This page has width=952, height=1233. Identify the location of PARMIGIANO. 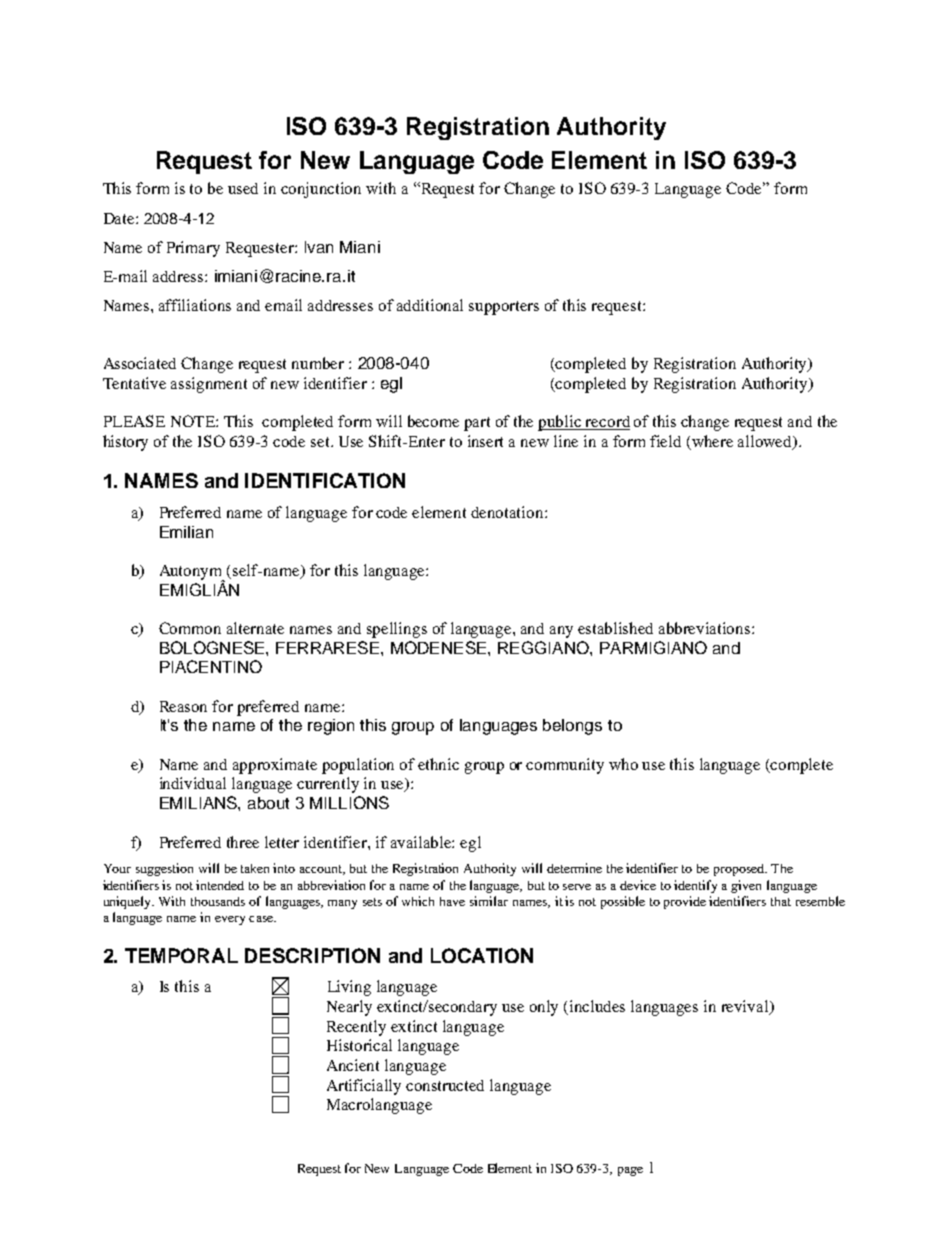
(653, 647).
